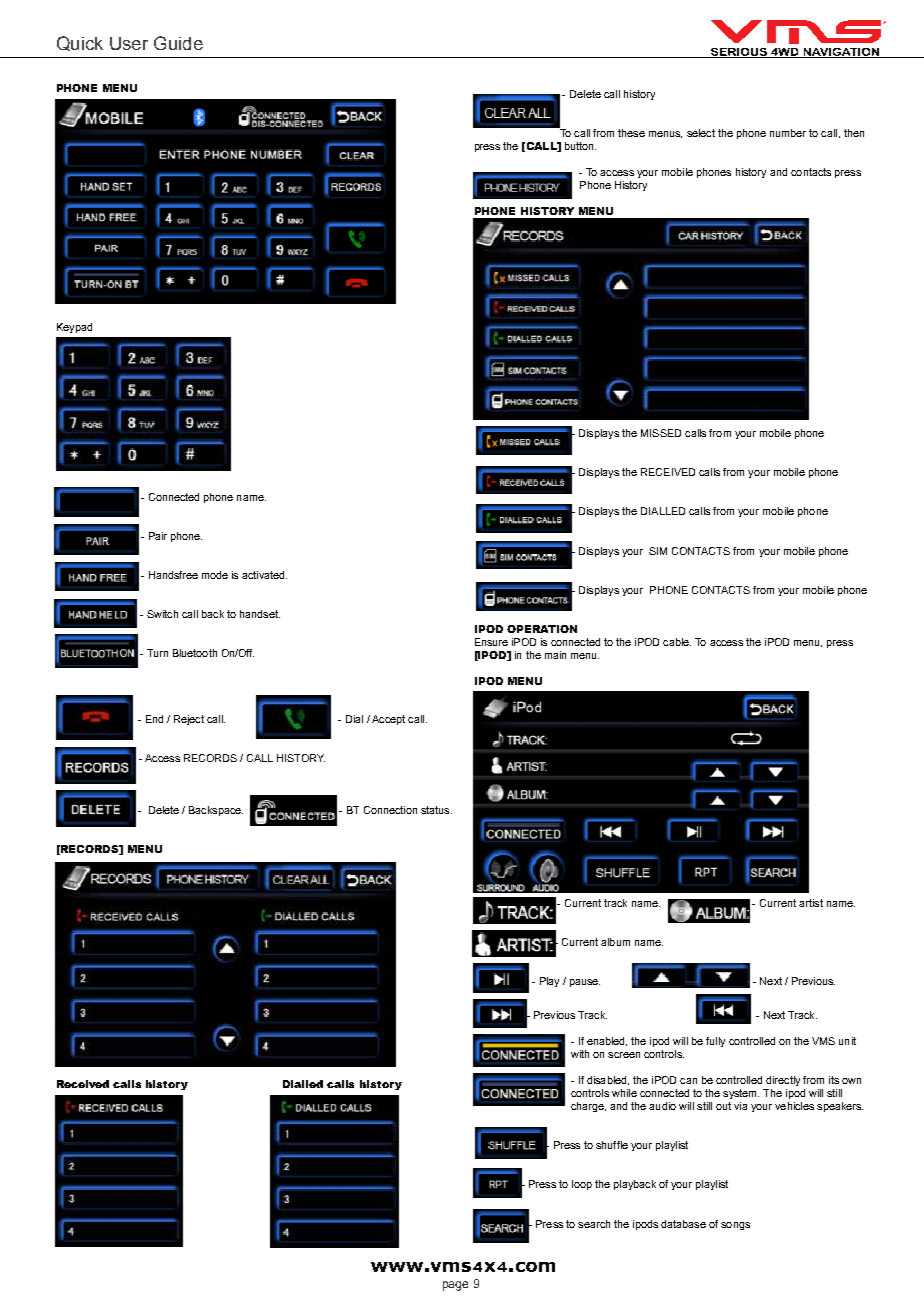  What do you see at coordinates (491, 642) in the screenshot?
I see `Ensure` at bounding box center [491, 642].
